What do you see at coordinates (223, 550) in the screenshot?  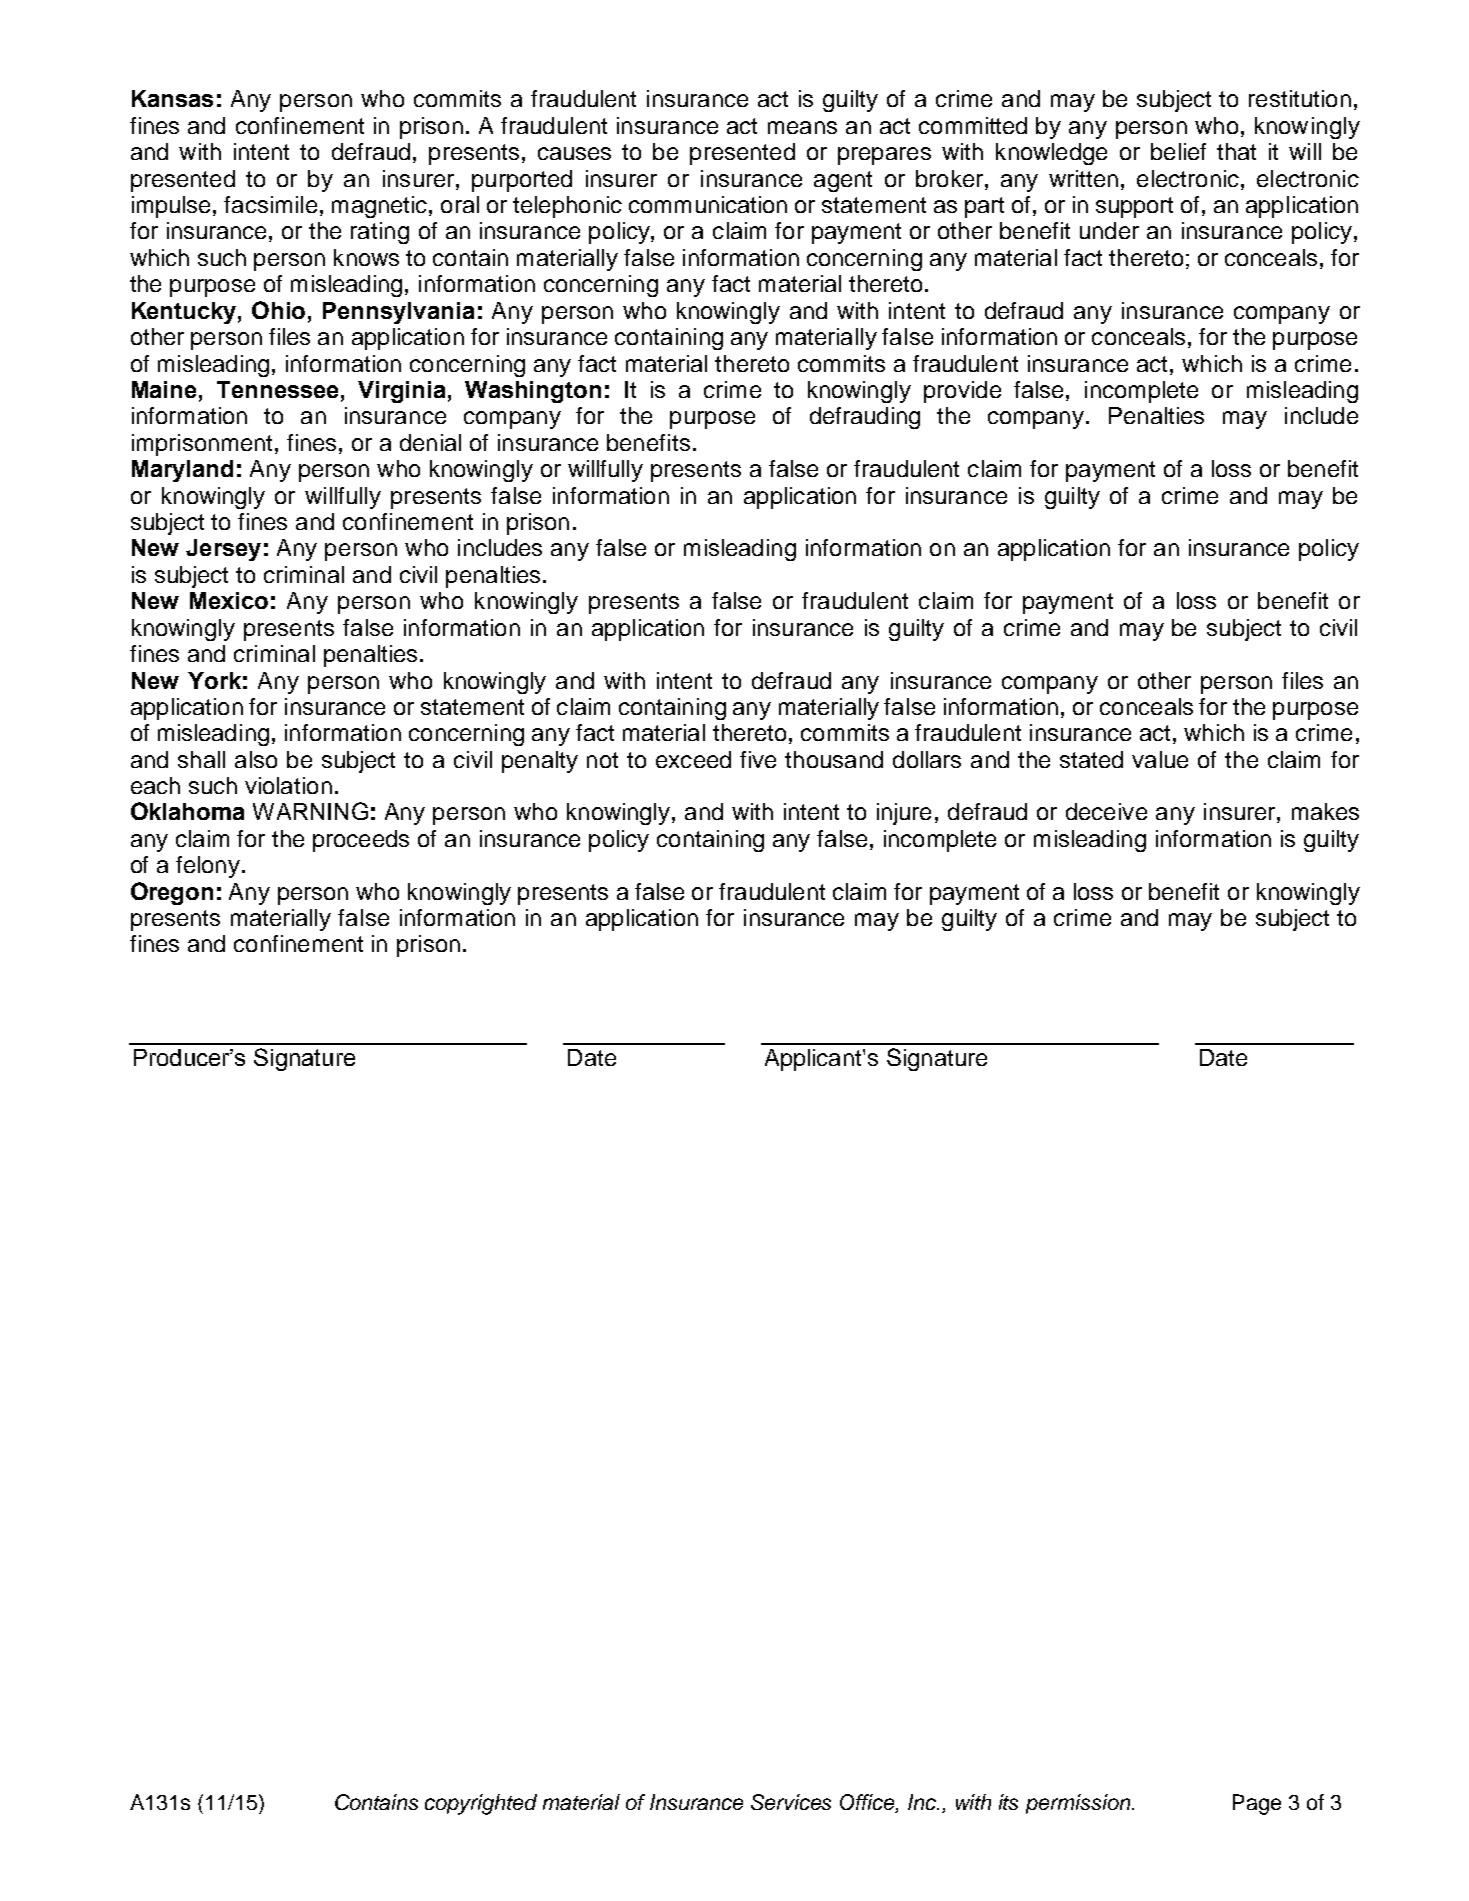 I see `Jersey` at bounding box center [223, 550].
